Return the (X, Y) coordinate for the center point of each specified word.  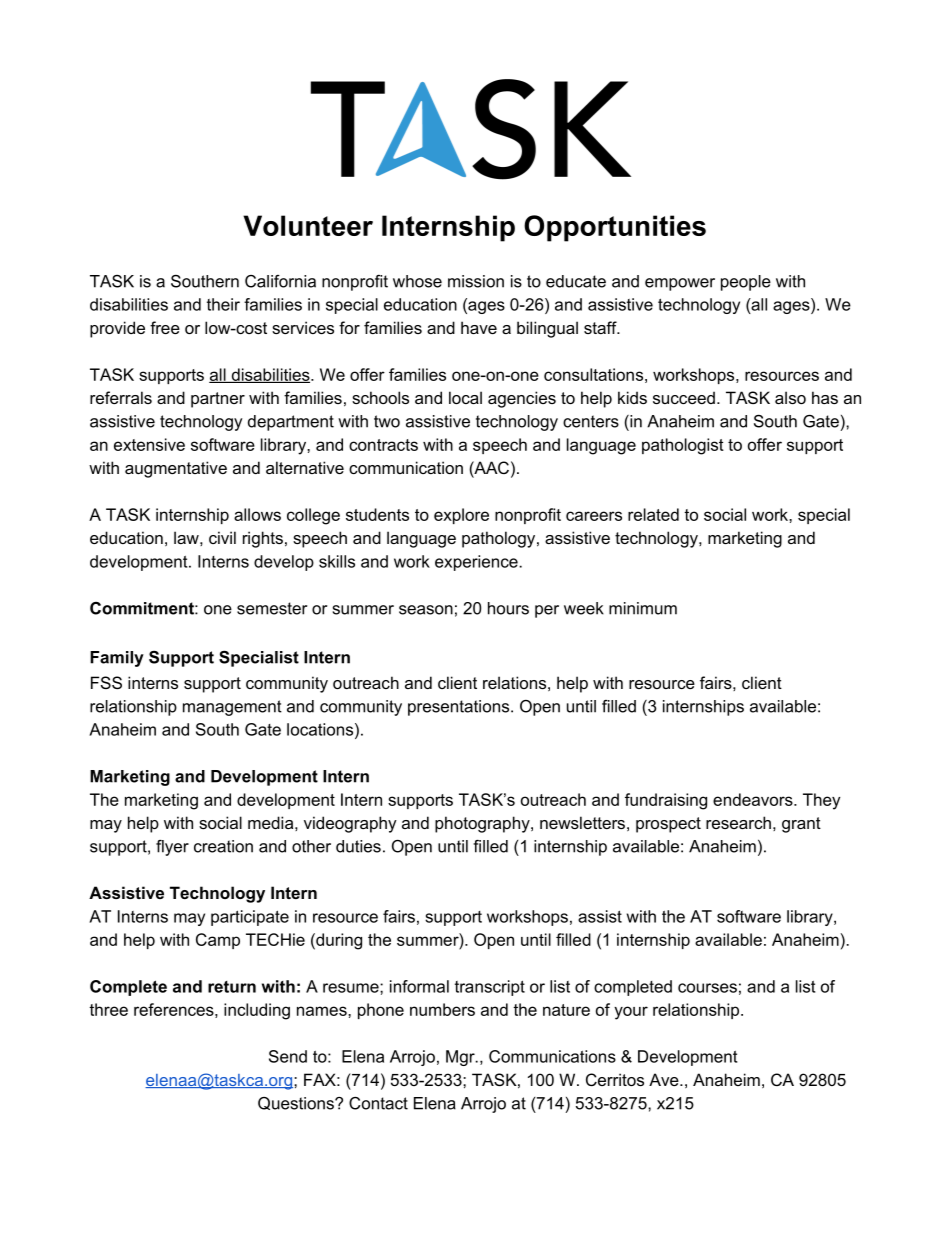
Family (117, 659)
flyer (172, 848)
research (738, 822)
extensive (149, 444)
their (223, 304)
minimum (643, 608)
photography (483, 824)
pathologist (683, 446)
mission (476, 281)
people (746, 283)
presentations (460, 708)
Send (288, 1056)
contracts (383, 445)
